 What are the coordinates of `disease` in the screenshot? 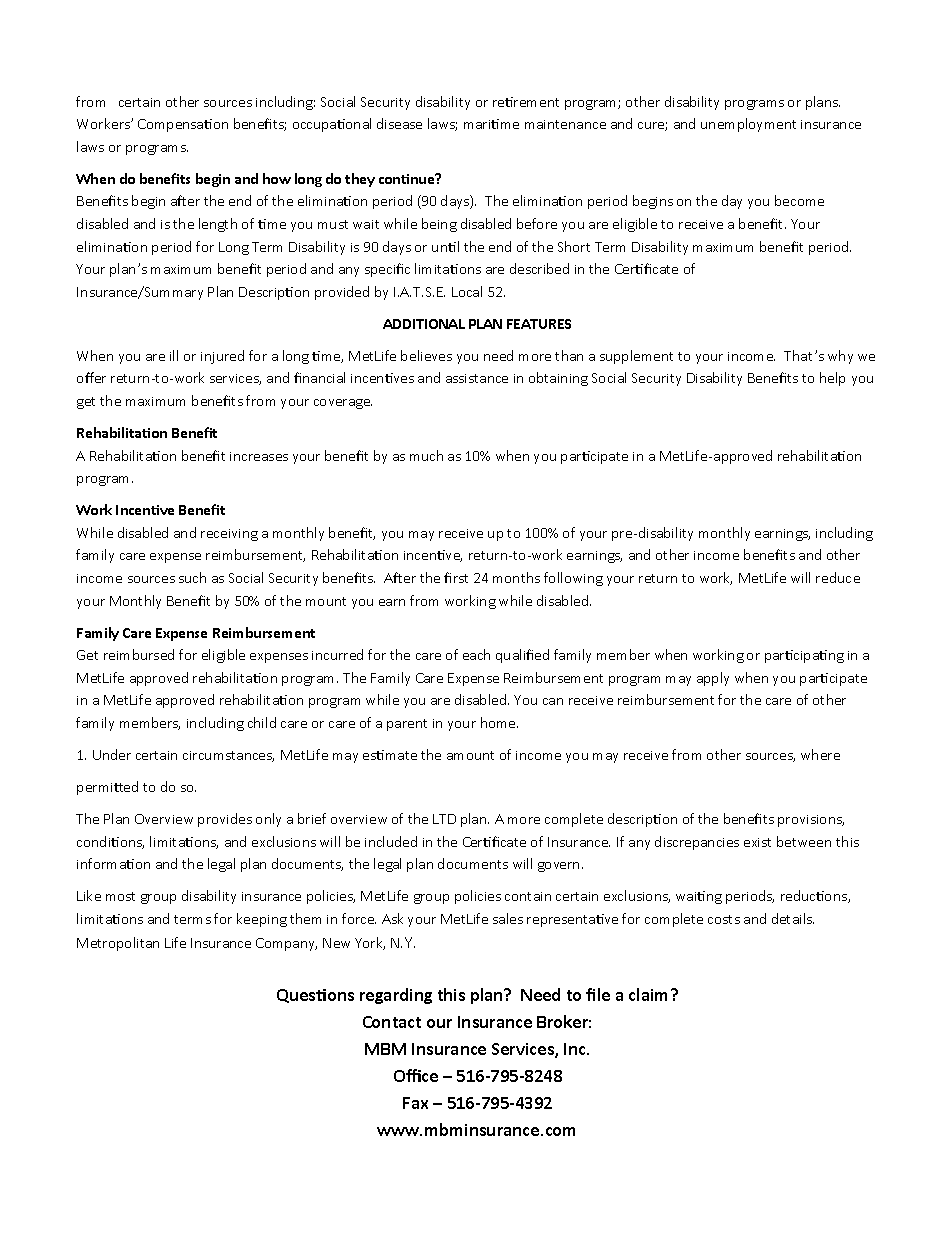 It's located at (399, 123).
